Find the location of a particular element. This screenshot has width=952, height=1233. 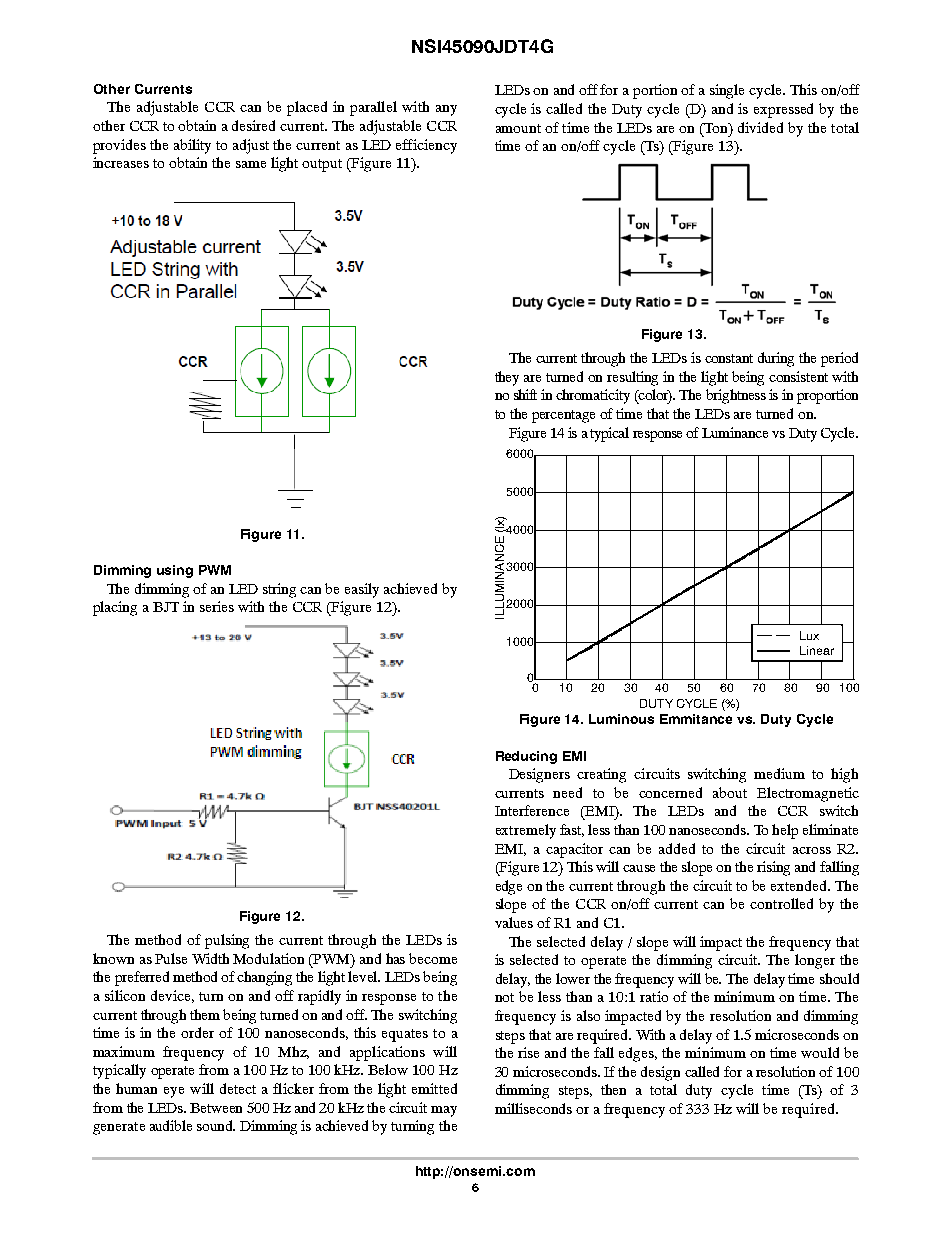

divided is located at coordinates (760, 127).
